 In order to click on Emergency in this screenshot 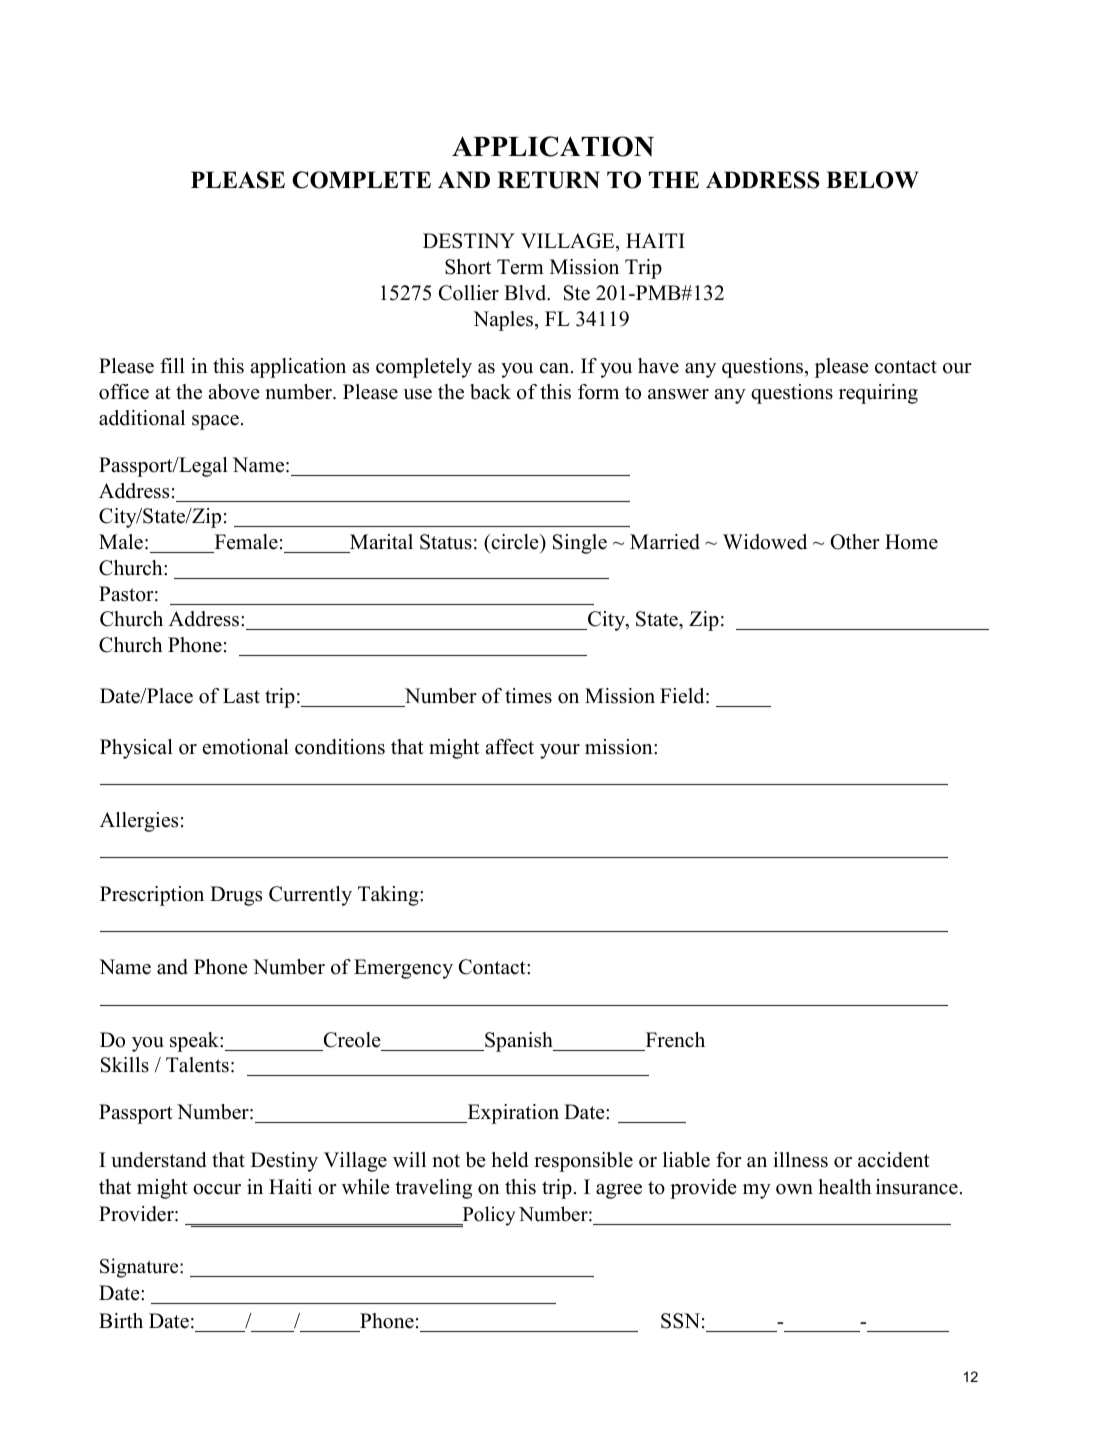, I will do `click(403, 969)`.
